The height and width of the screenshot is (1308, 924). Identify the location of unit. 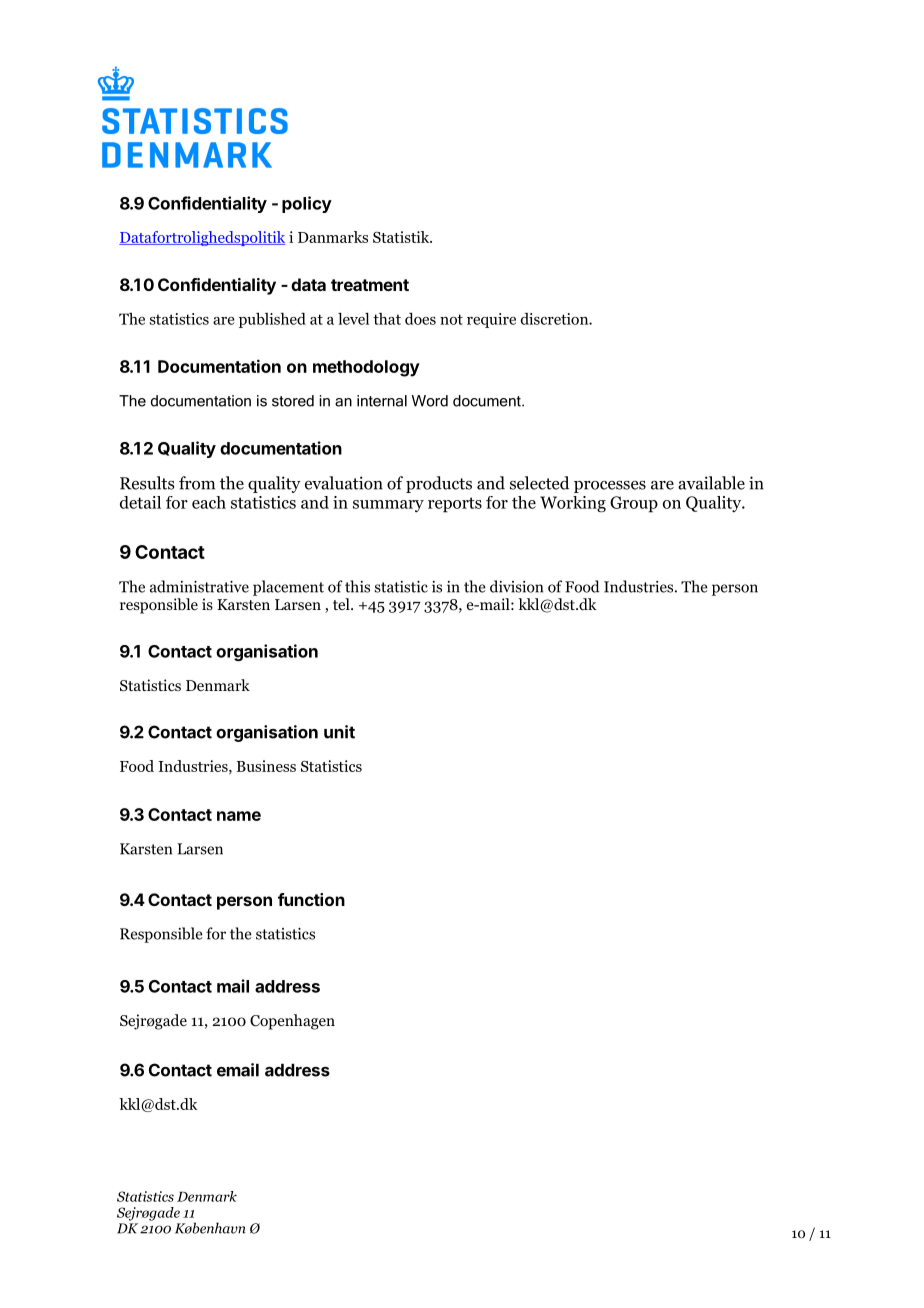
(339, 732).
